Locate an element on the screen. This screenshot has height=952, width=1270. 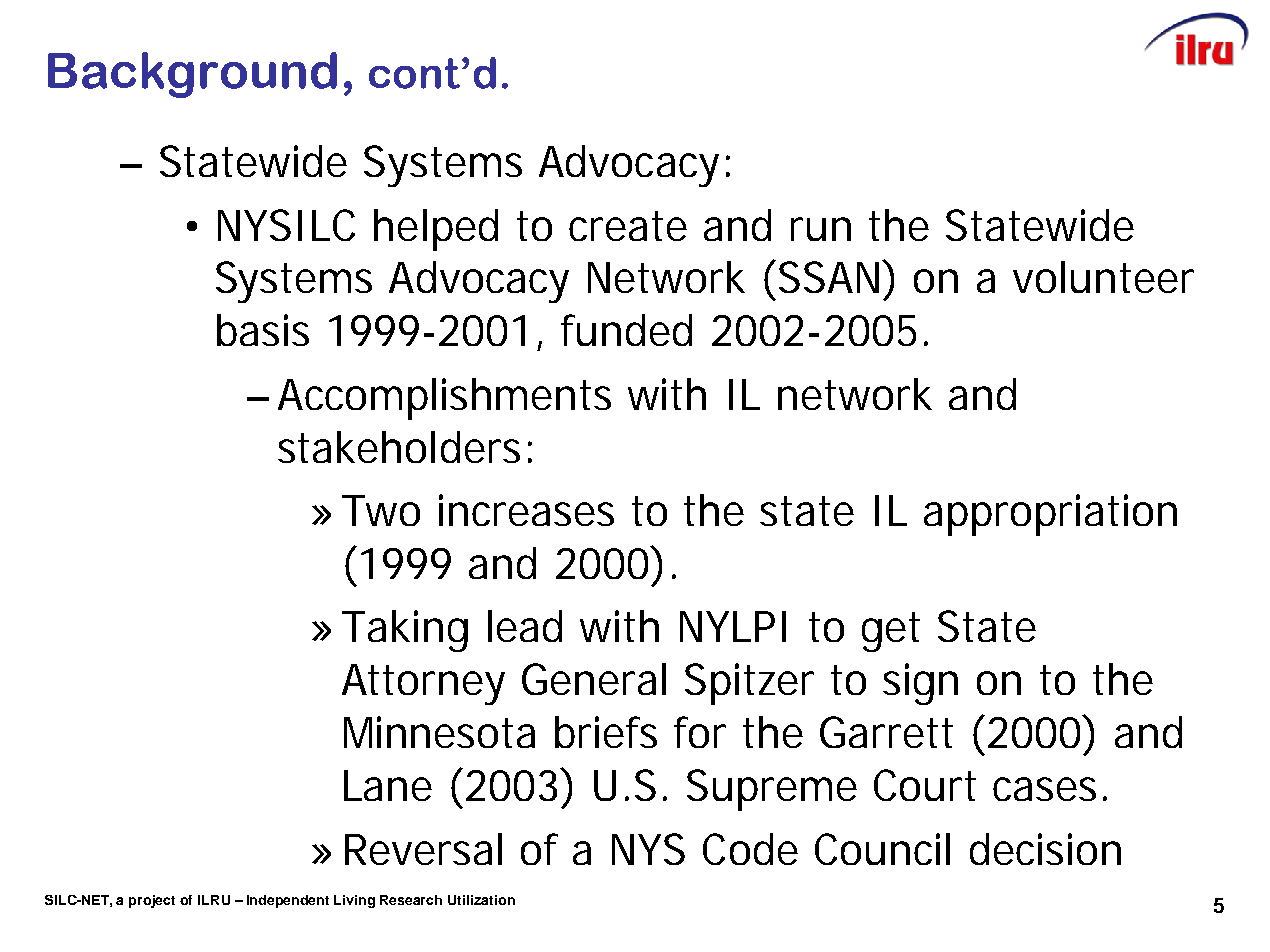
Independent is located at coordinates (288, 901).
